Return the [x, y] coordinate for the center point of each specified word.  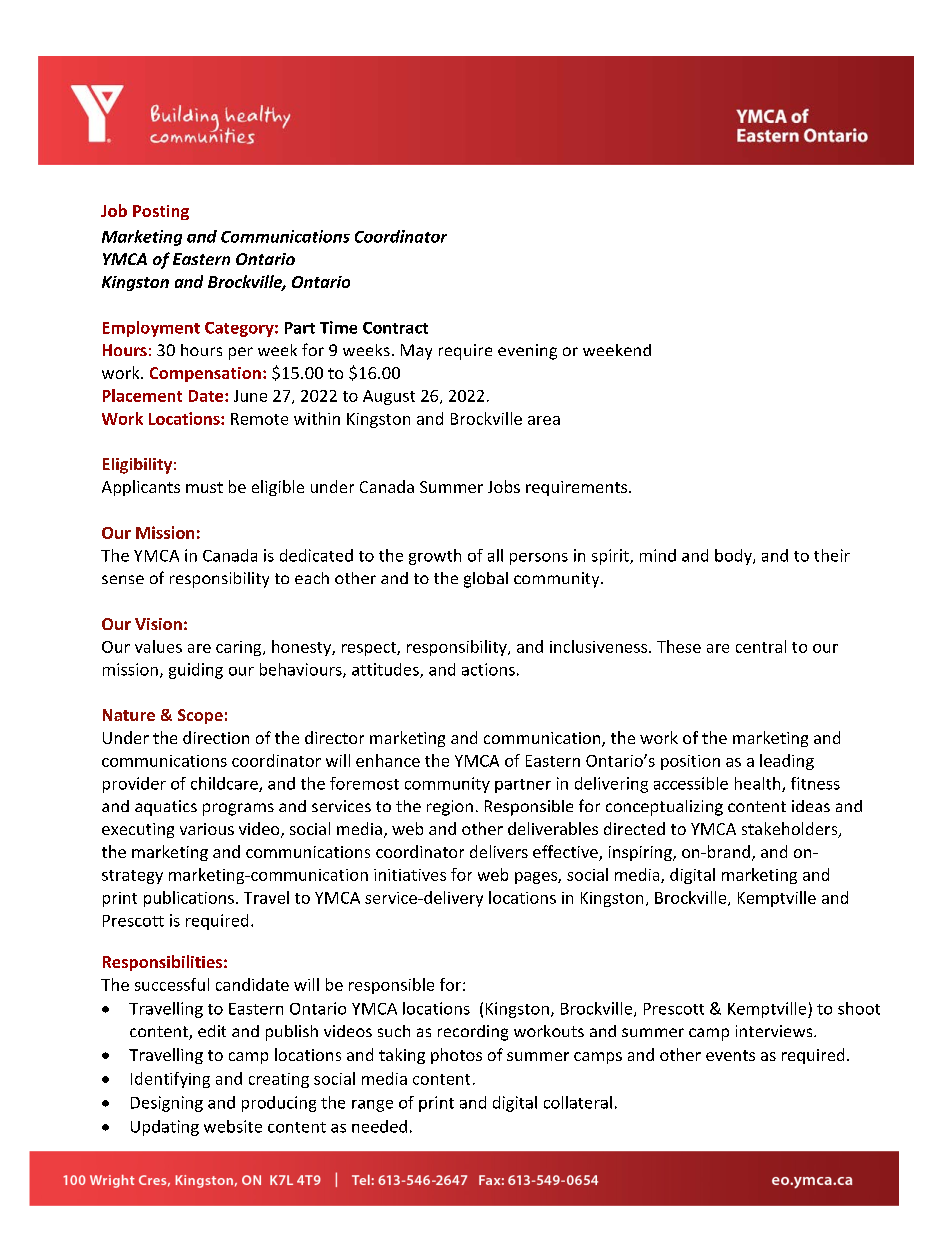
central [761, 646]
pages [537, 878]
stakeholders [791, 830]
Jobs [504, 486]
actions [488, 669]
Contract [395, 328]
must [204, 487]
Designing [167, 1104]
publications [189, 899]
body [734, 557]
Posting [161, 212]
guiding [196, 671]
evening [527, 352]
